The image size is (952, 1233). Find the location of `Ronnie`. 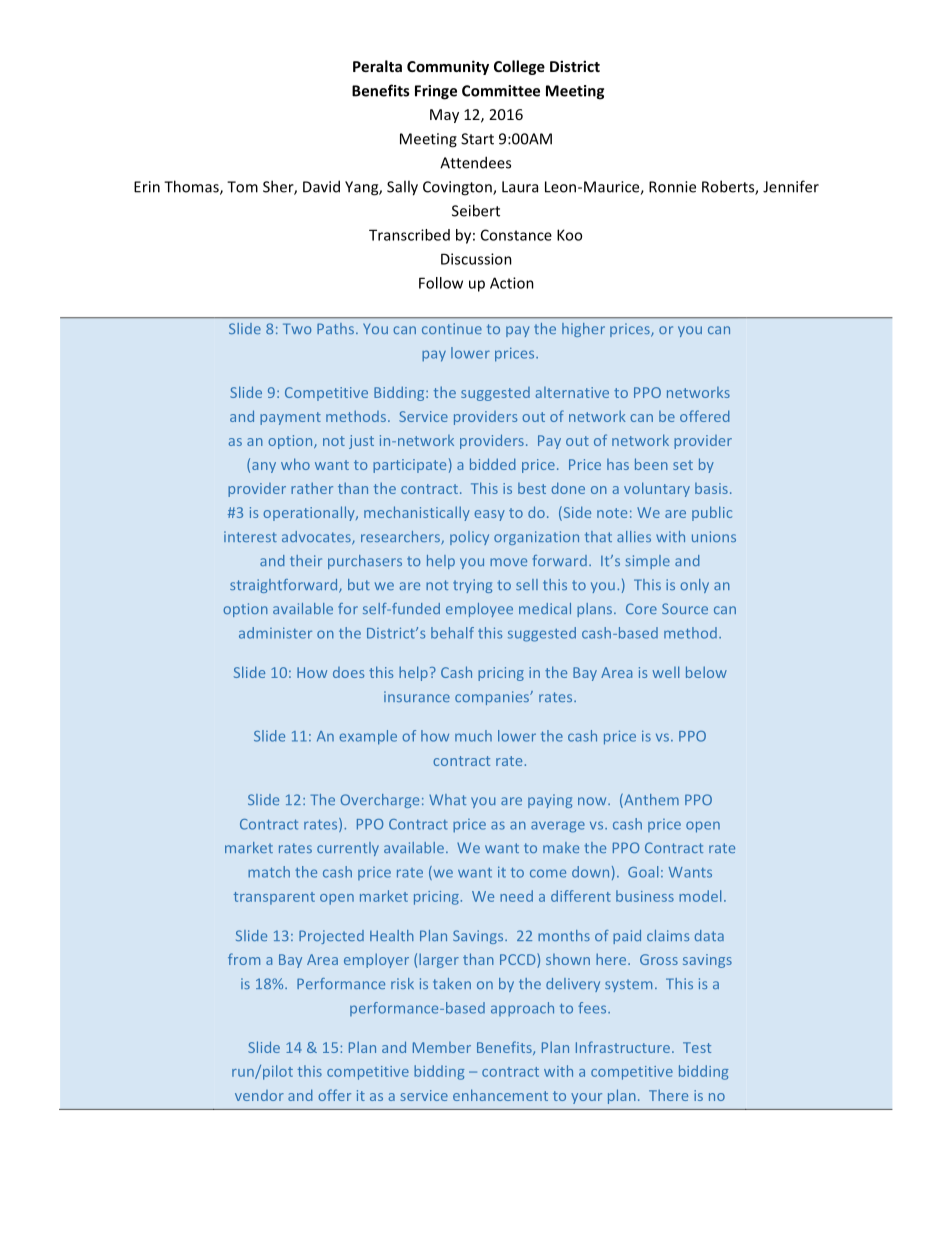

Ronnie is located at coordinates (672, 187).
